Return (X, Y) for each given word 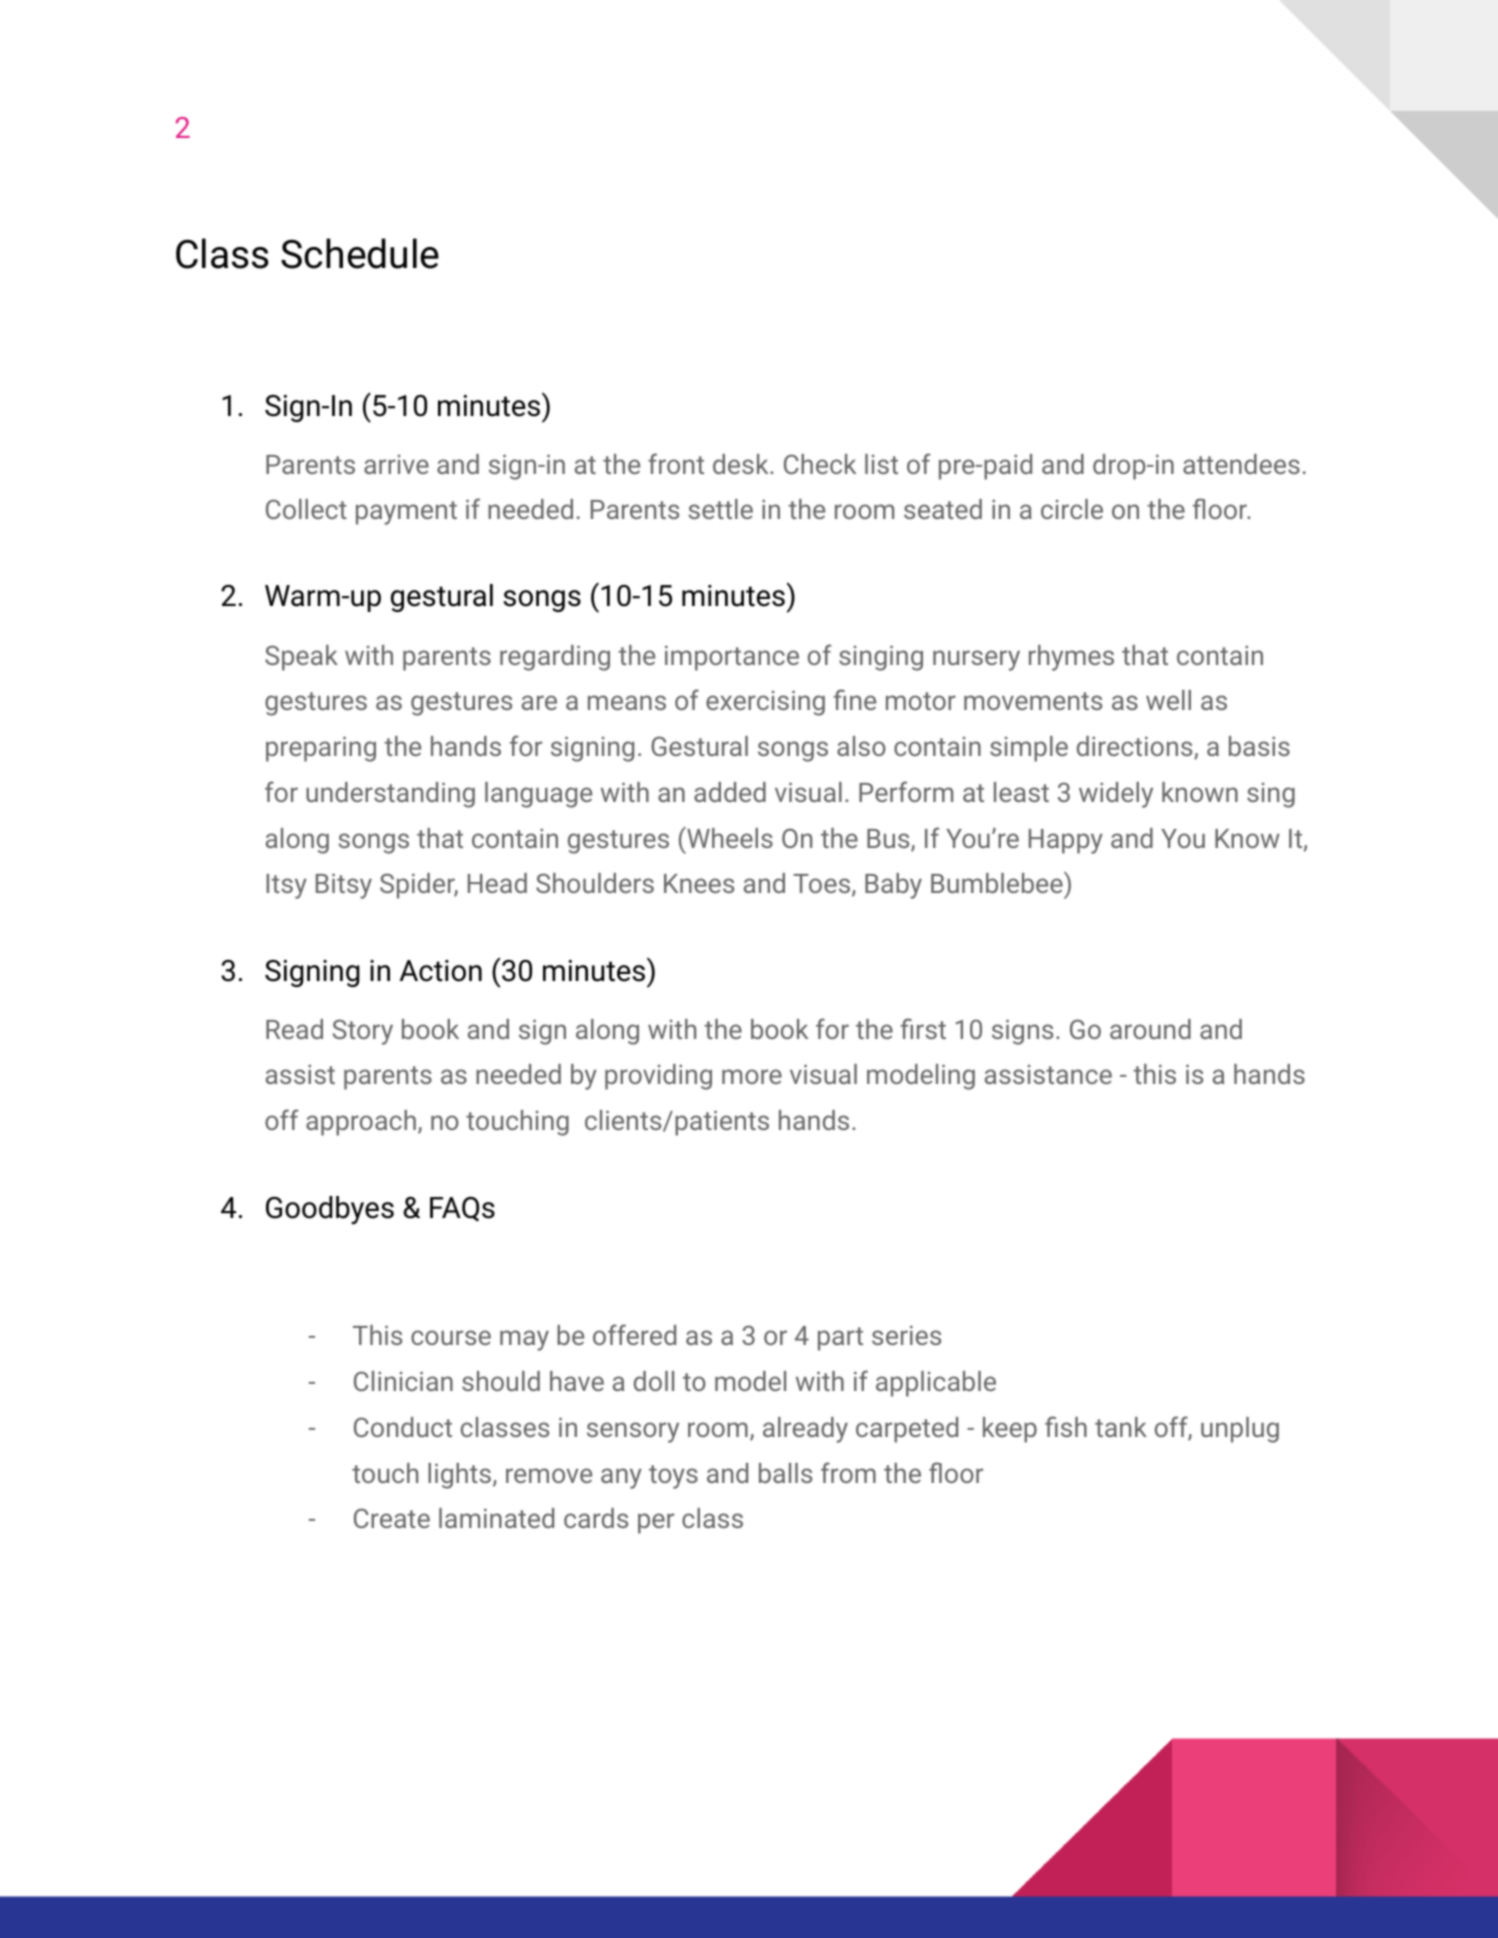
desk (742, 464)
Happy (1066, 841)
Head (497, 883)
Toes (823, 885)
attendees (1241, 464)
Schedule (360, 253)
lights (461, 1476)
